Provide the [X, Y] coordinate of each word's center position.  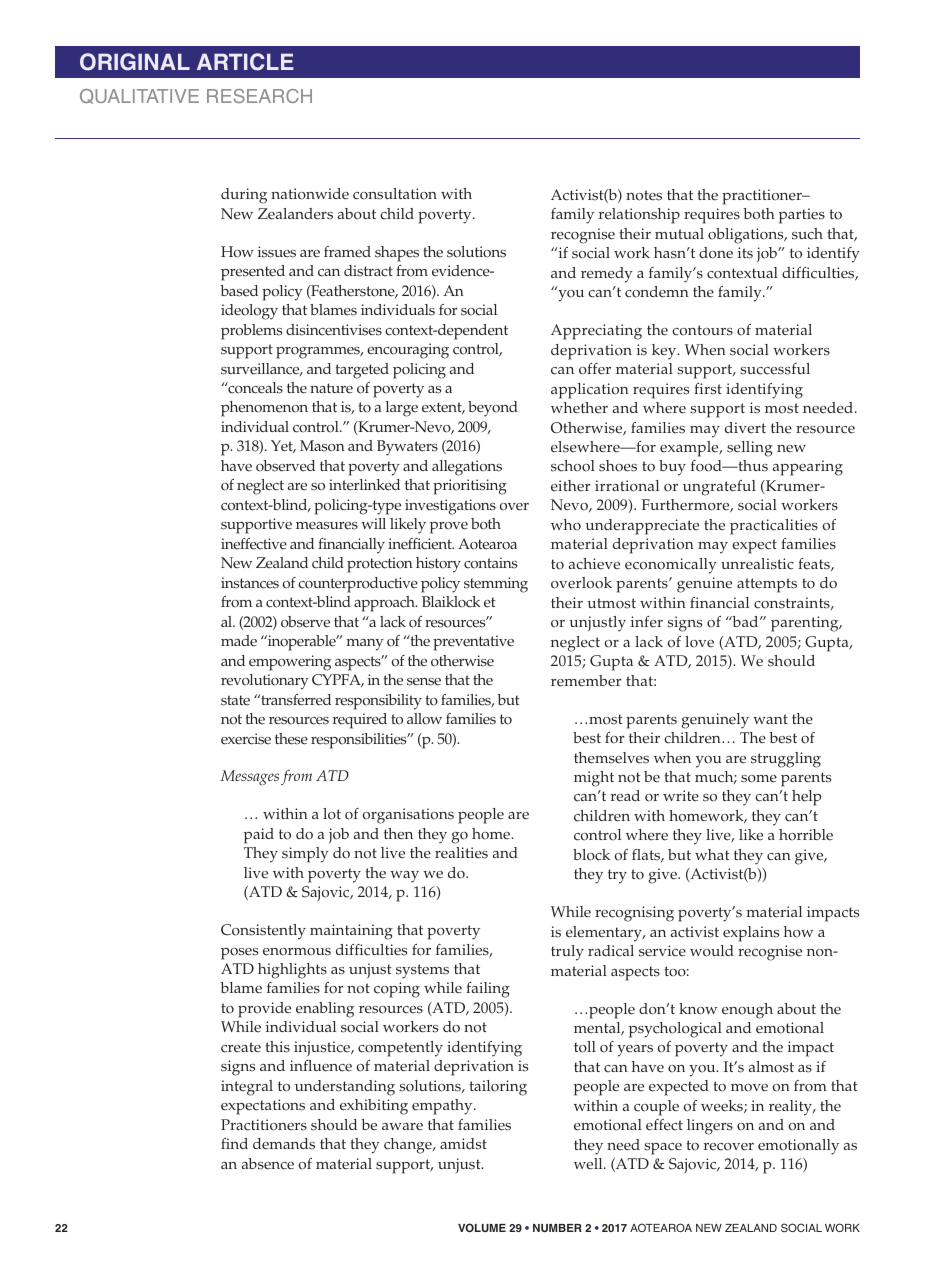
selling [750, 449]
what [712, 854]
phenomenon [264, 409]
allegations [467, 468]
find [234, 1143]
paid [259, 836]
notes [644, 195]
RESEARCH [259, 96]
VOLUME [482, 1227]
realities [461, 853]
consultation [395, 194]
